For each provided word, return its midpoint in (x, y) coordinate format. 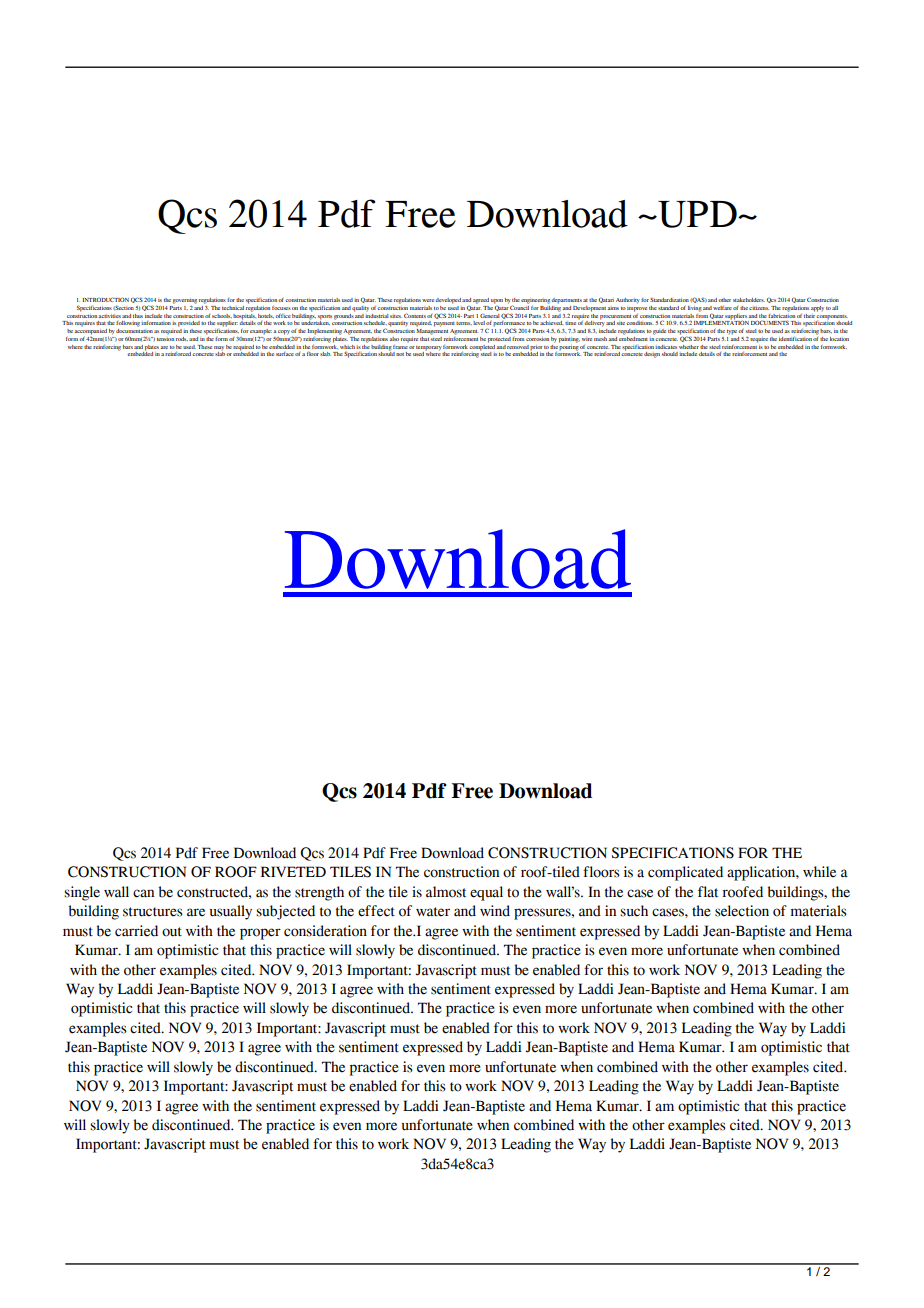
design (652, 355)
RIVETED (293, 871)
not (400, 354)
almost (446, 892)
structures (153, 912)
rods (182, 339)
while (819, 872)
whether (689, 347)
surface (285, 354)
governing (185, 301)
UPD (697, 214)
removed (518, 347)
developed (448, 301)
